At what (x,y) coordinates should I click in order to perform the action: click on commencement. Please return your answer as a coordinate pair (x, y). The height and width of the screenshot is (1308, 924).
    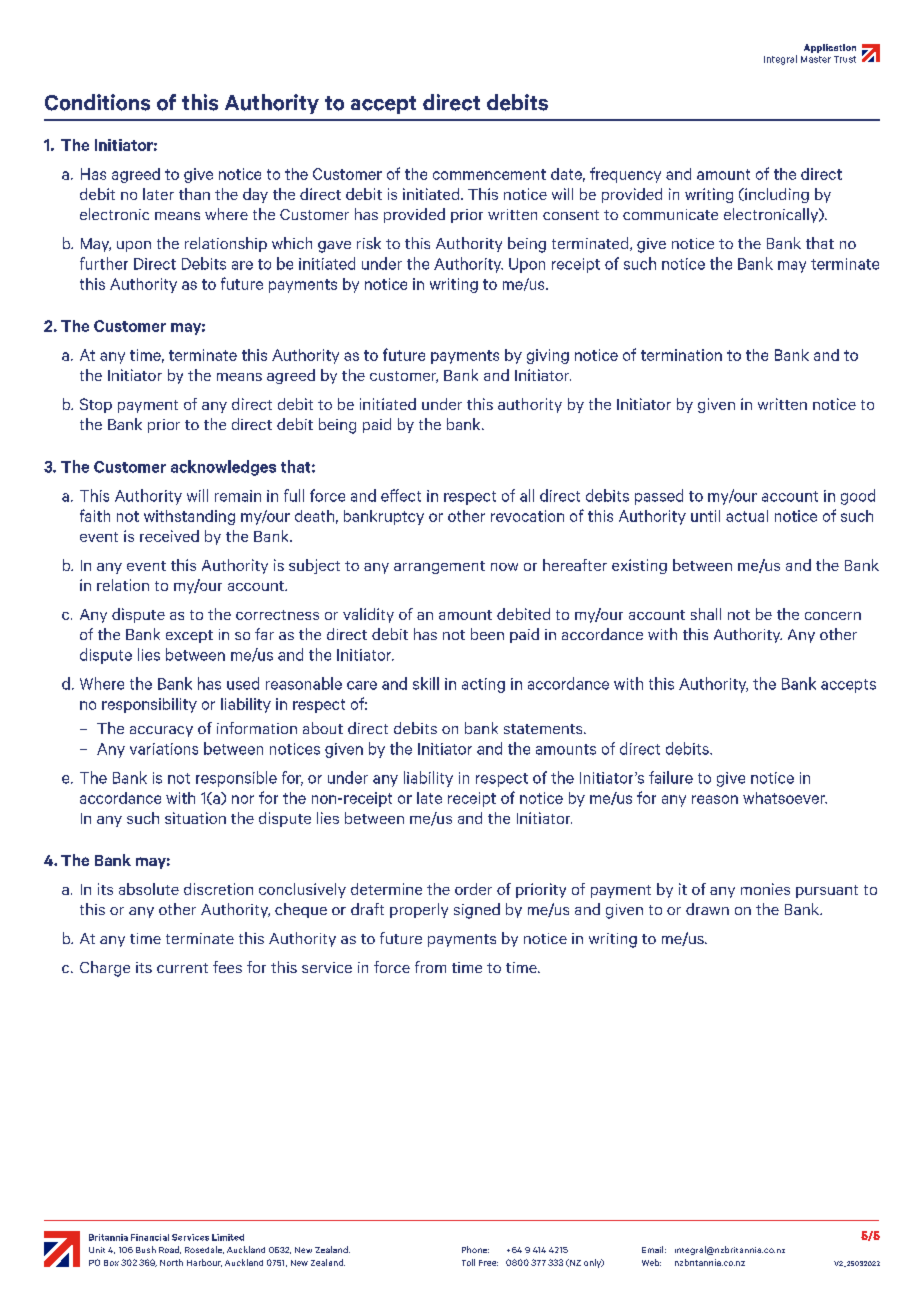
    Looking at the image, I should click on (489, 174).
